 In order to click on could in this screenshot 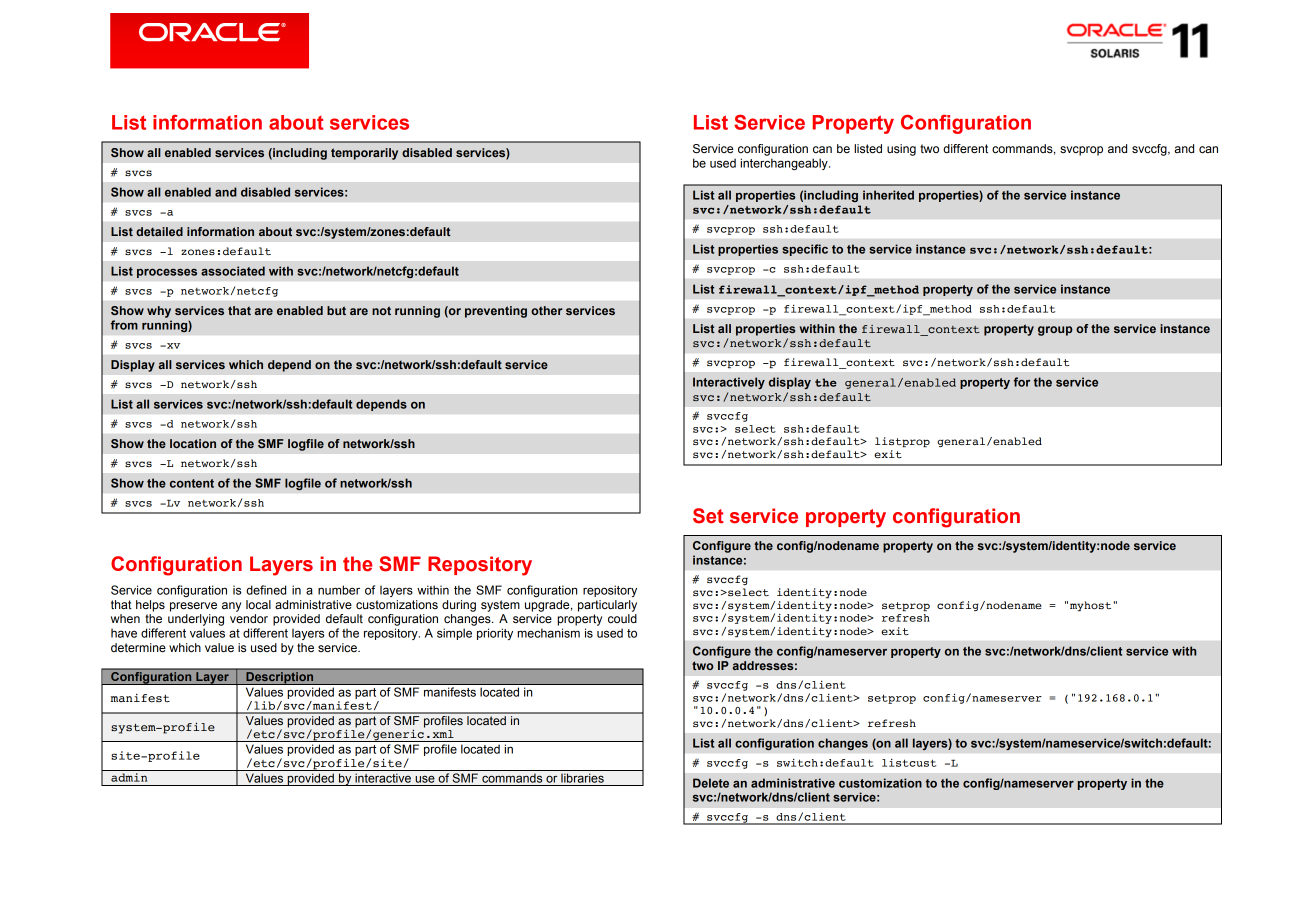, I will do `click(622, 618)`.
